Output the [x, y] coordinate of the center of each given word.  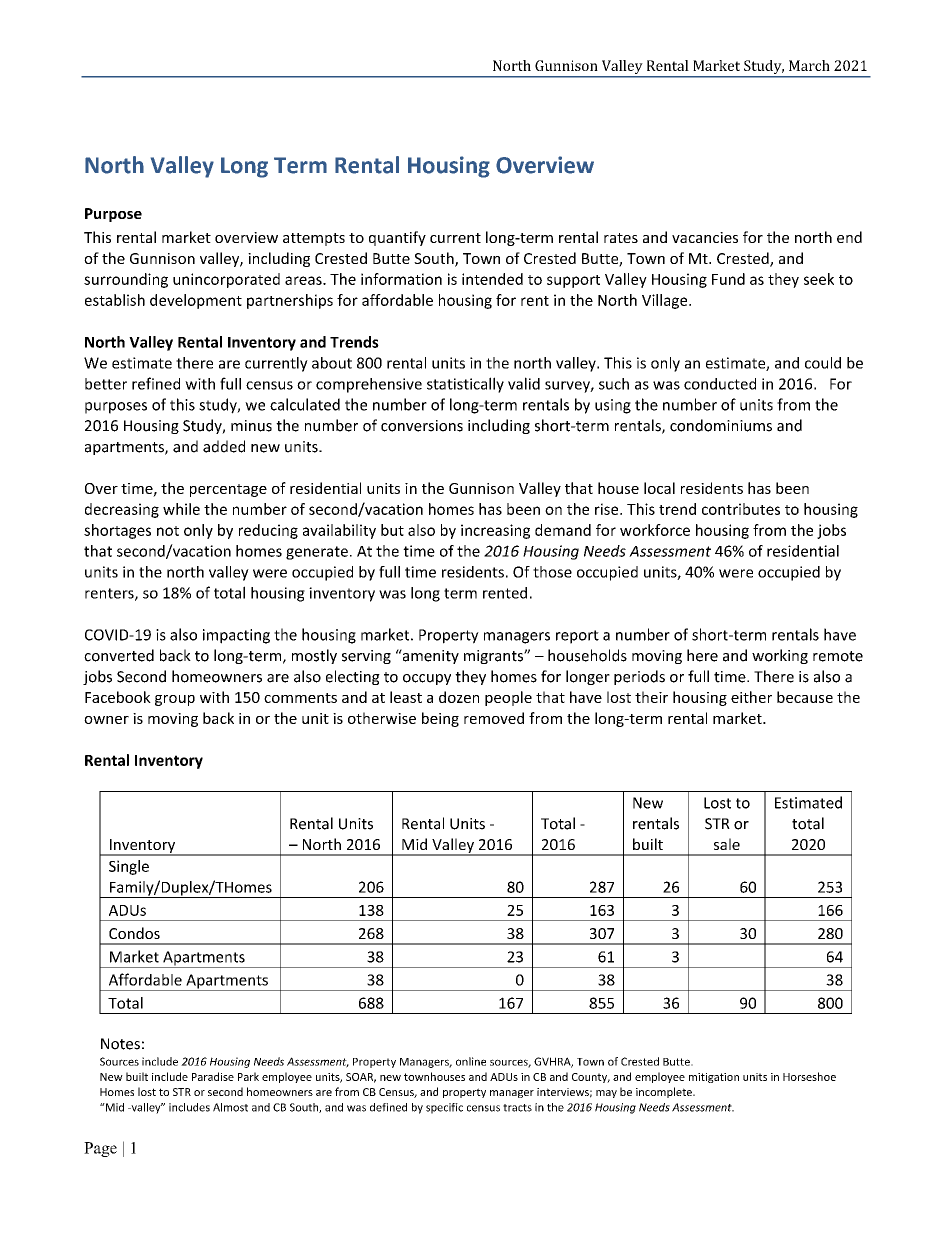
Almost [230, 1107]
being [440, 719]
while [181, 509]
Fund [728, 279]
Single [129, 867]
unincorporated [226, 280]
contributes [741, 509]
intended [492, 279]
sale [727, 844]
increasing [495, 531]
